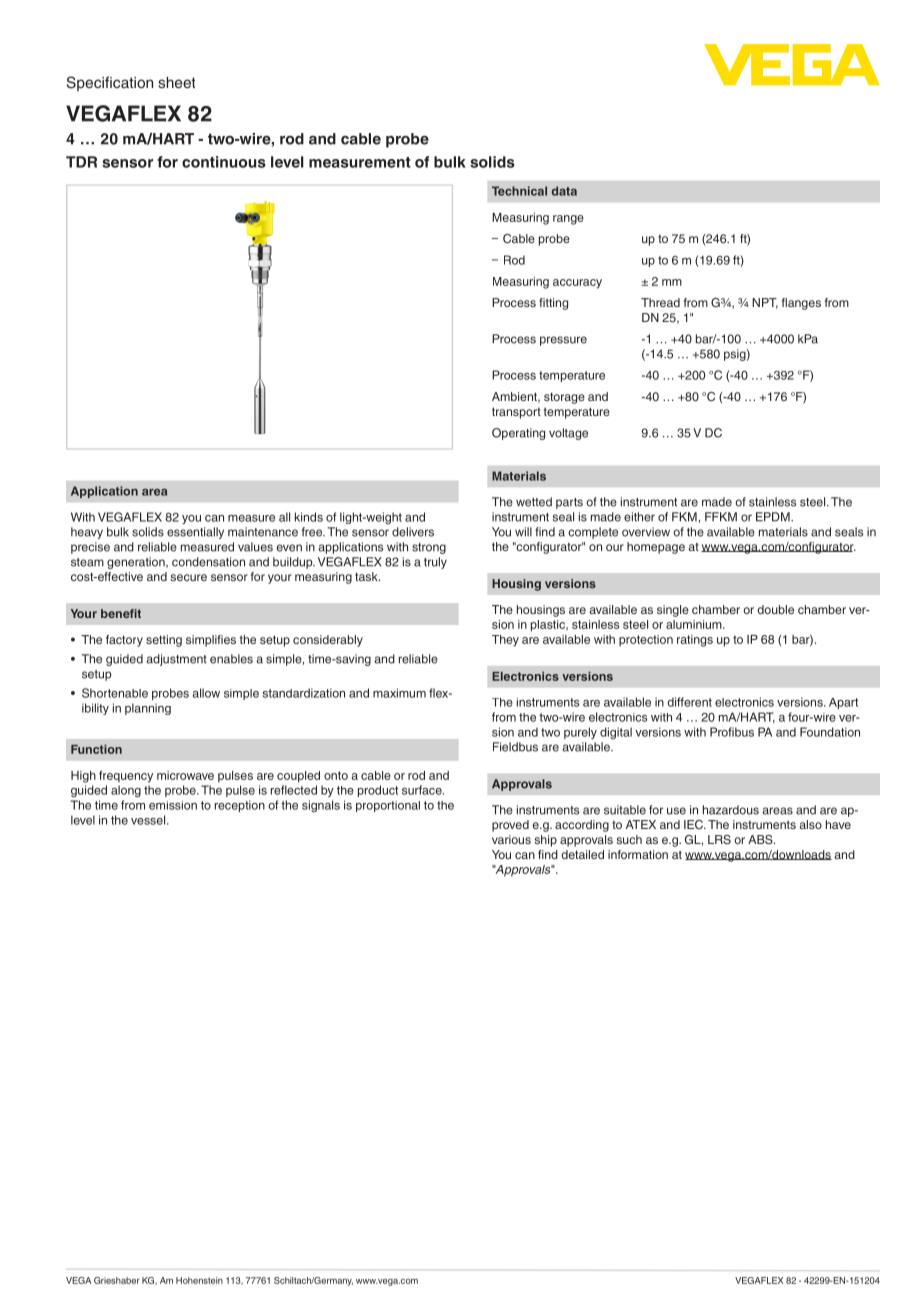 The width and height of the page is (924, 1308). Describe the element at coordinates (563, 341) in the page. I see `pressure` at that location.
